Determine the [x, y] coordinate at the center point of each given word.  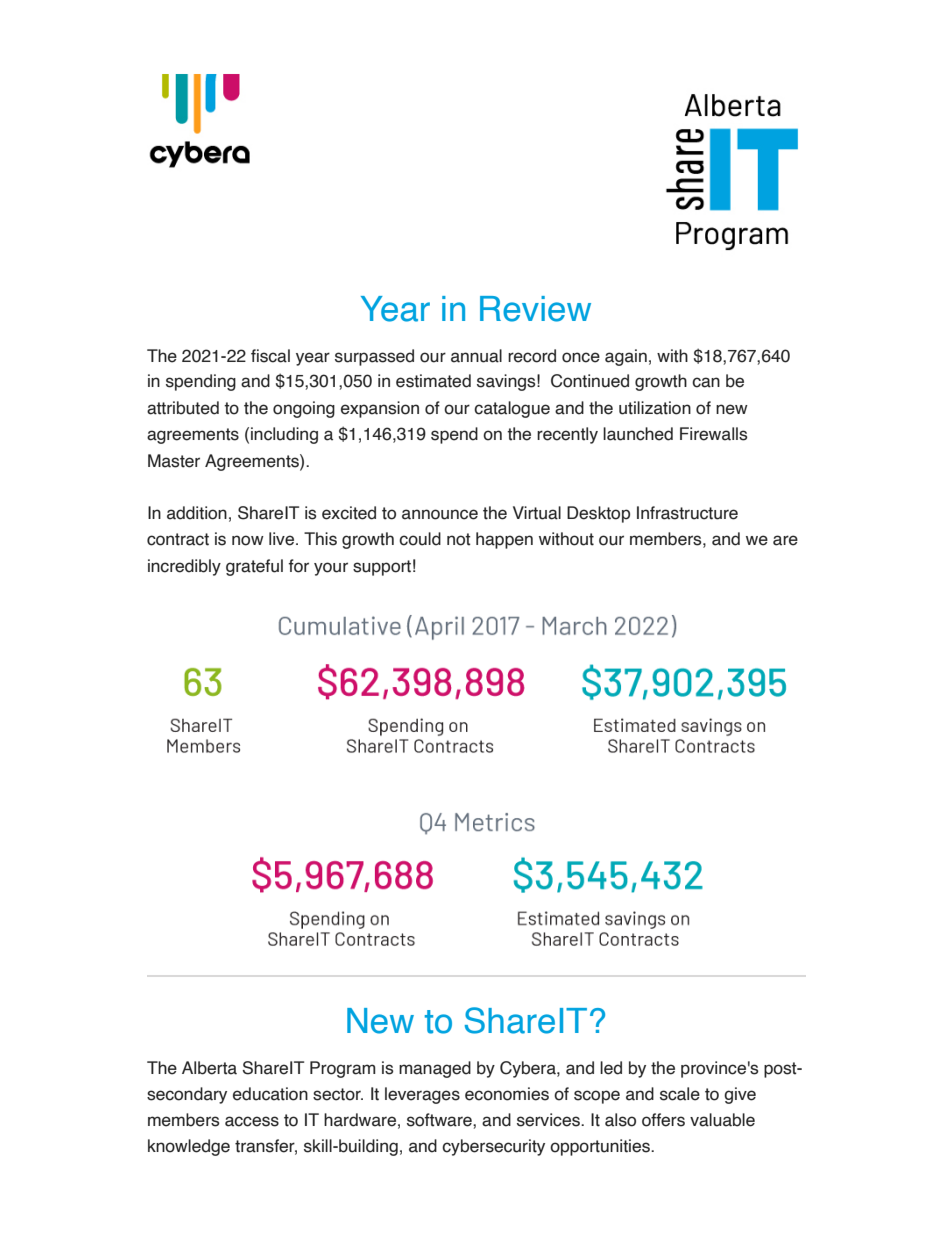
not [459, 539]
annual [476, 356]
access [252, 1121]
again [626, 357]
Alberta [209, 1068]
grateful [254, 567]
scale [680, 1094]
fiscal [270, 356]
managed [435, 1069]
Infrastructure [687, 513]
